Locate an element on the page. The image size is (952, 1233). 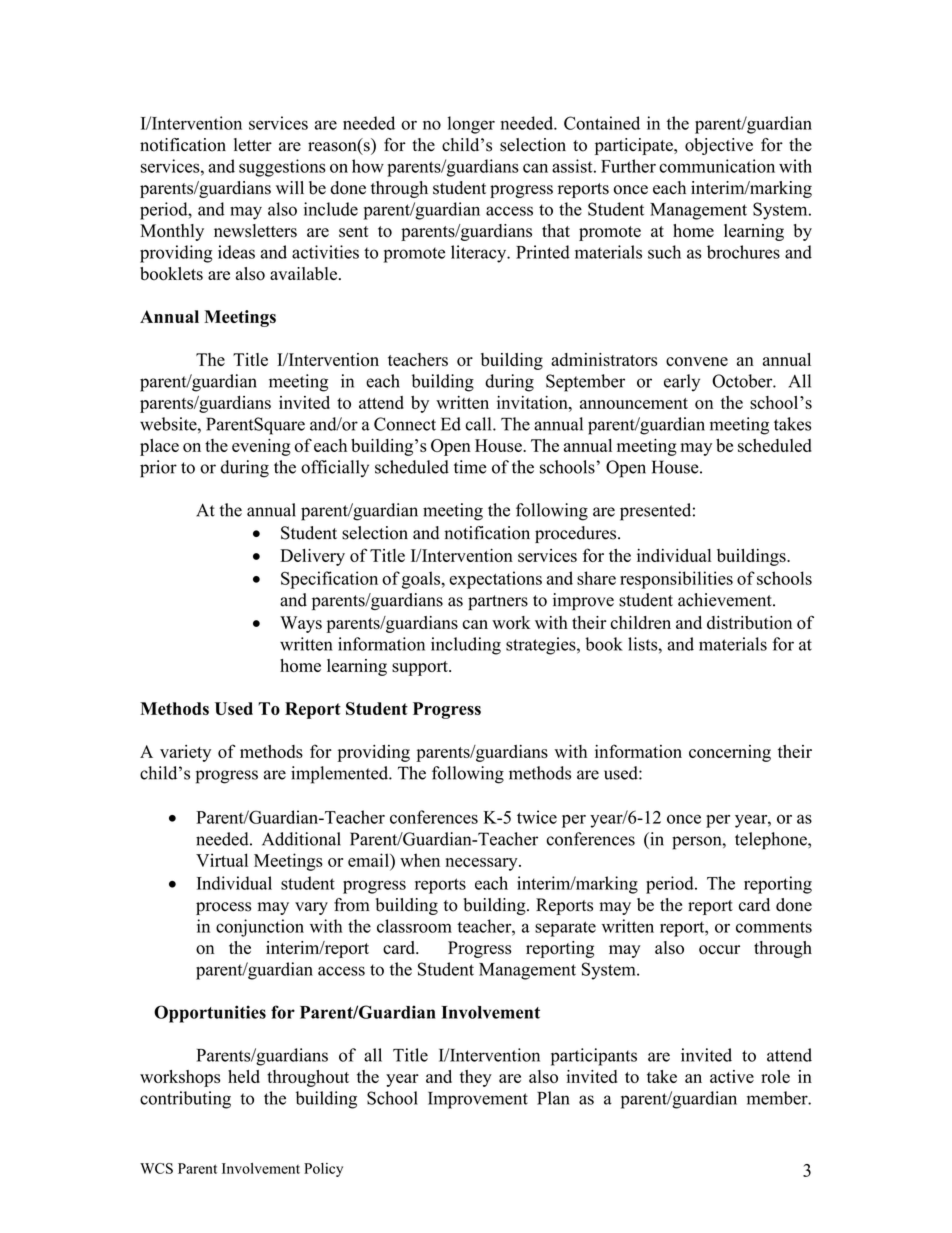
necessary is located at coordinates (483, 864).
